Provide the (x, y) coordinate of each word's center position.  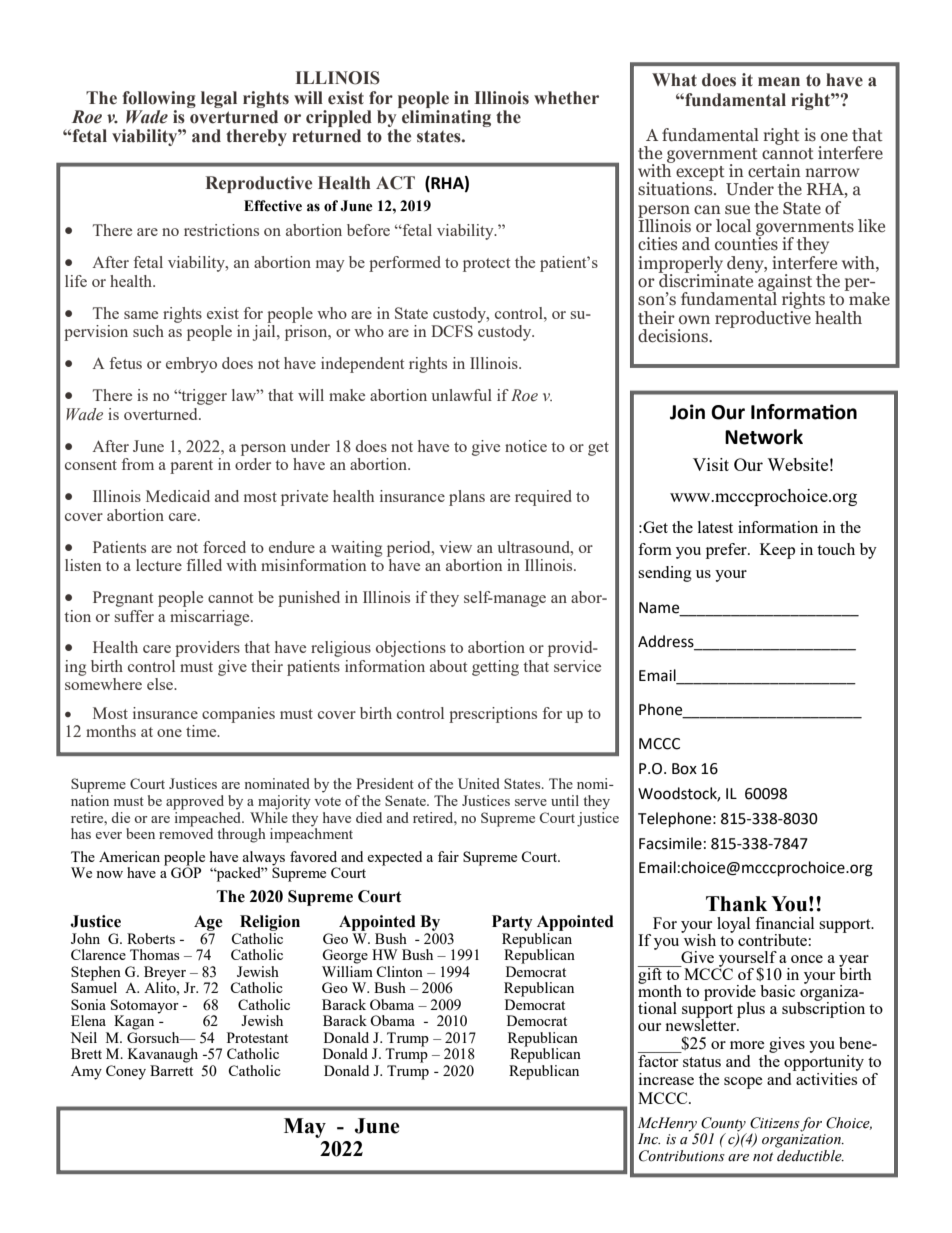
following (159, 99)
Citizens (775, 1124)
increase (666, 1079)
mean (779, 82)
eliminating (446, 118)
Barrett (171, 1070)
